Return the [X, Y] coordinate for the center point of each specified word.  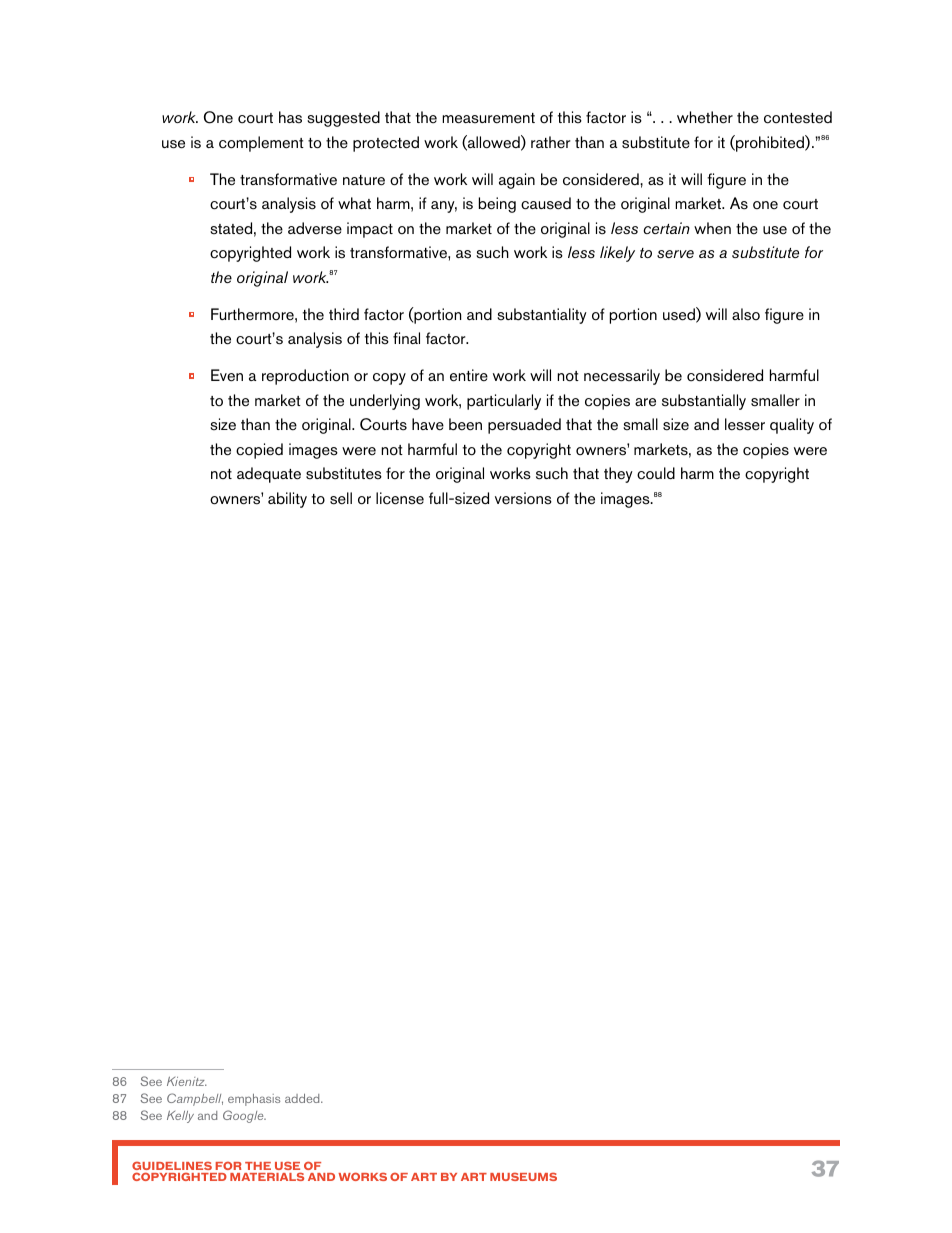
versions [523, 498]
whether [705, 117]
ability [287, 500]
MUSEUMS [523, 1176]
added [303, 1098]
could [656, 473]
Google [244, 1116]
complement [261, 144]
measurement [488, 118]
